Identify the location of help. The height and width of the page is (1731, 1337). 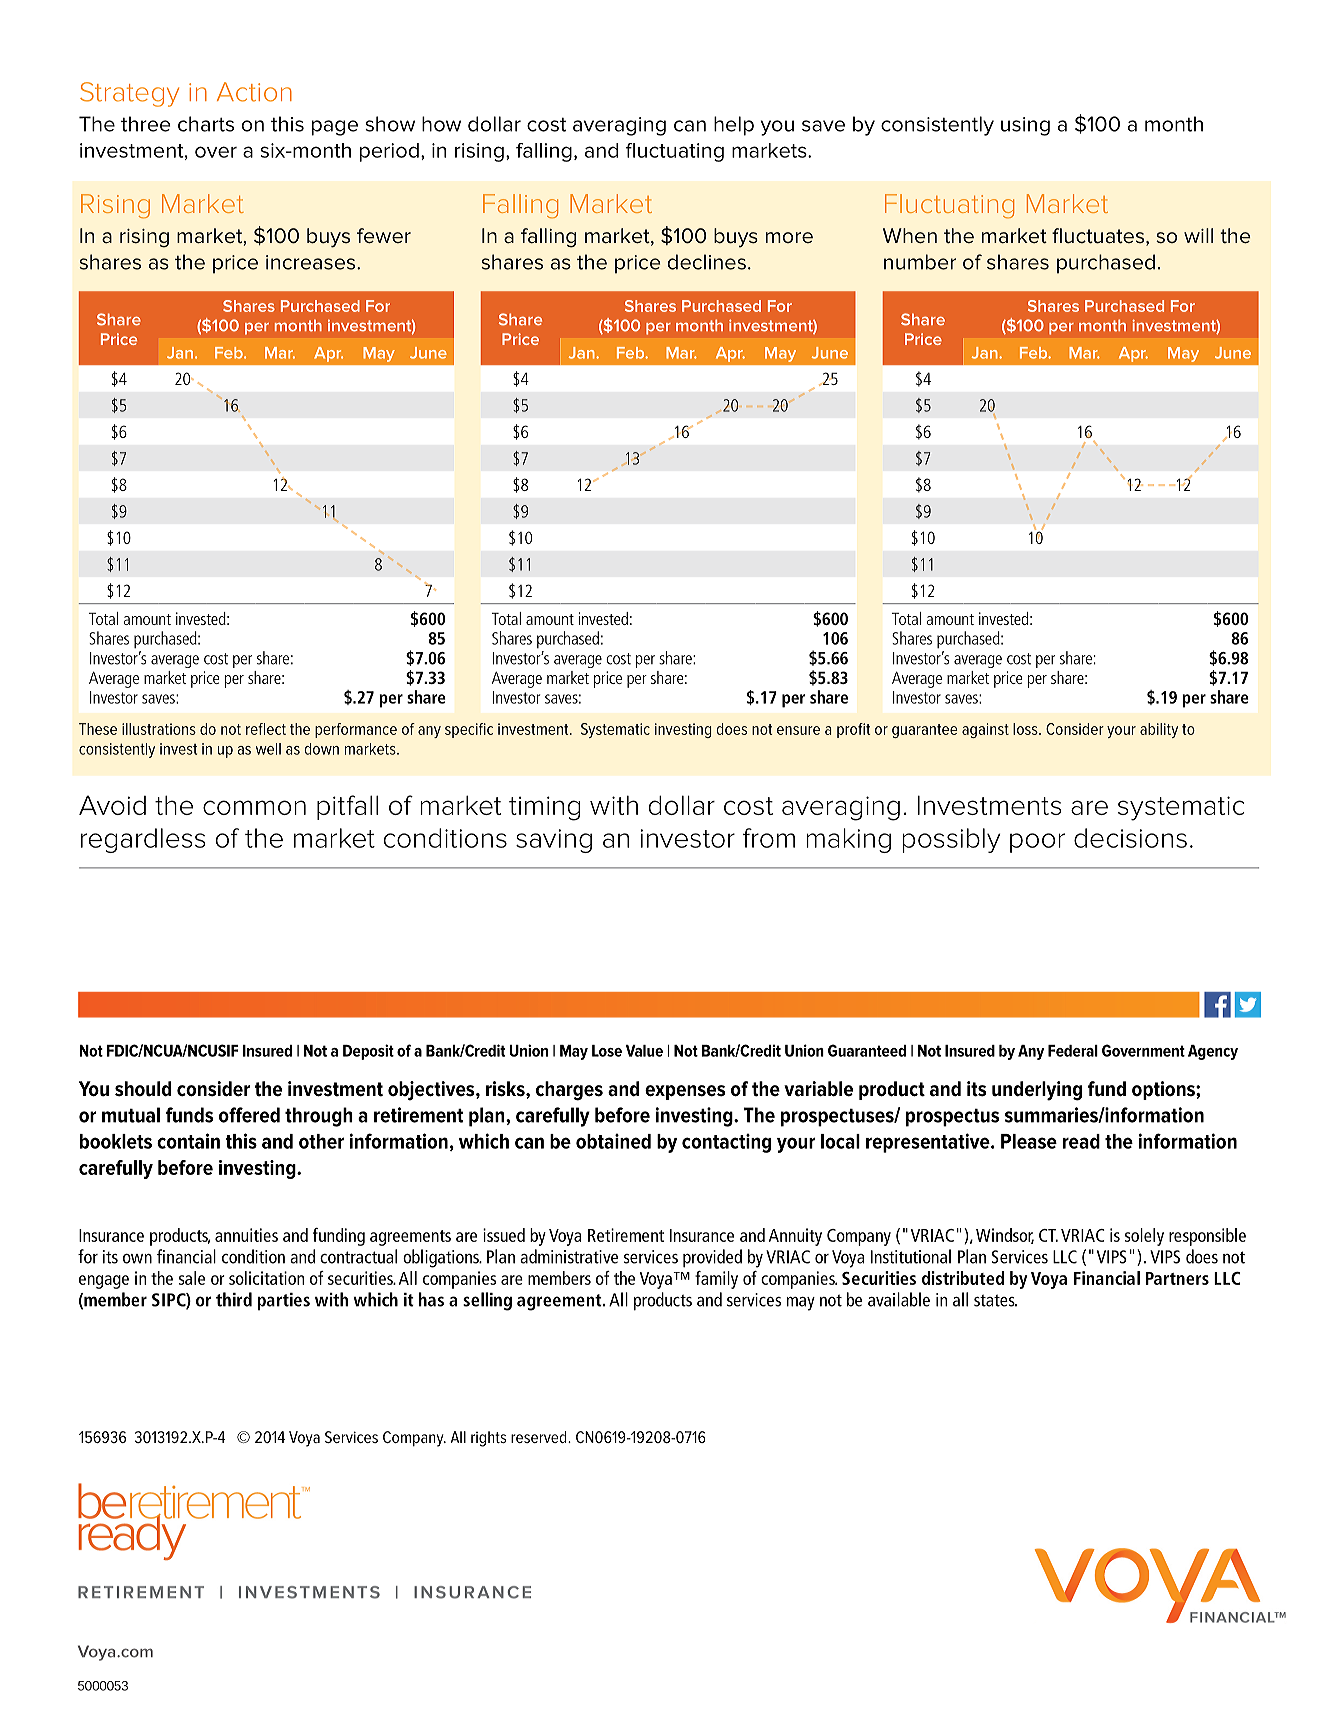
(734, 126).
